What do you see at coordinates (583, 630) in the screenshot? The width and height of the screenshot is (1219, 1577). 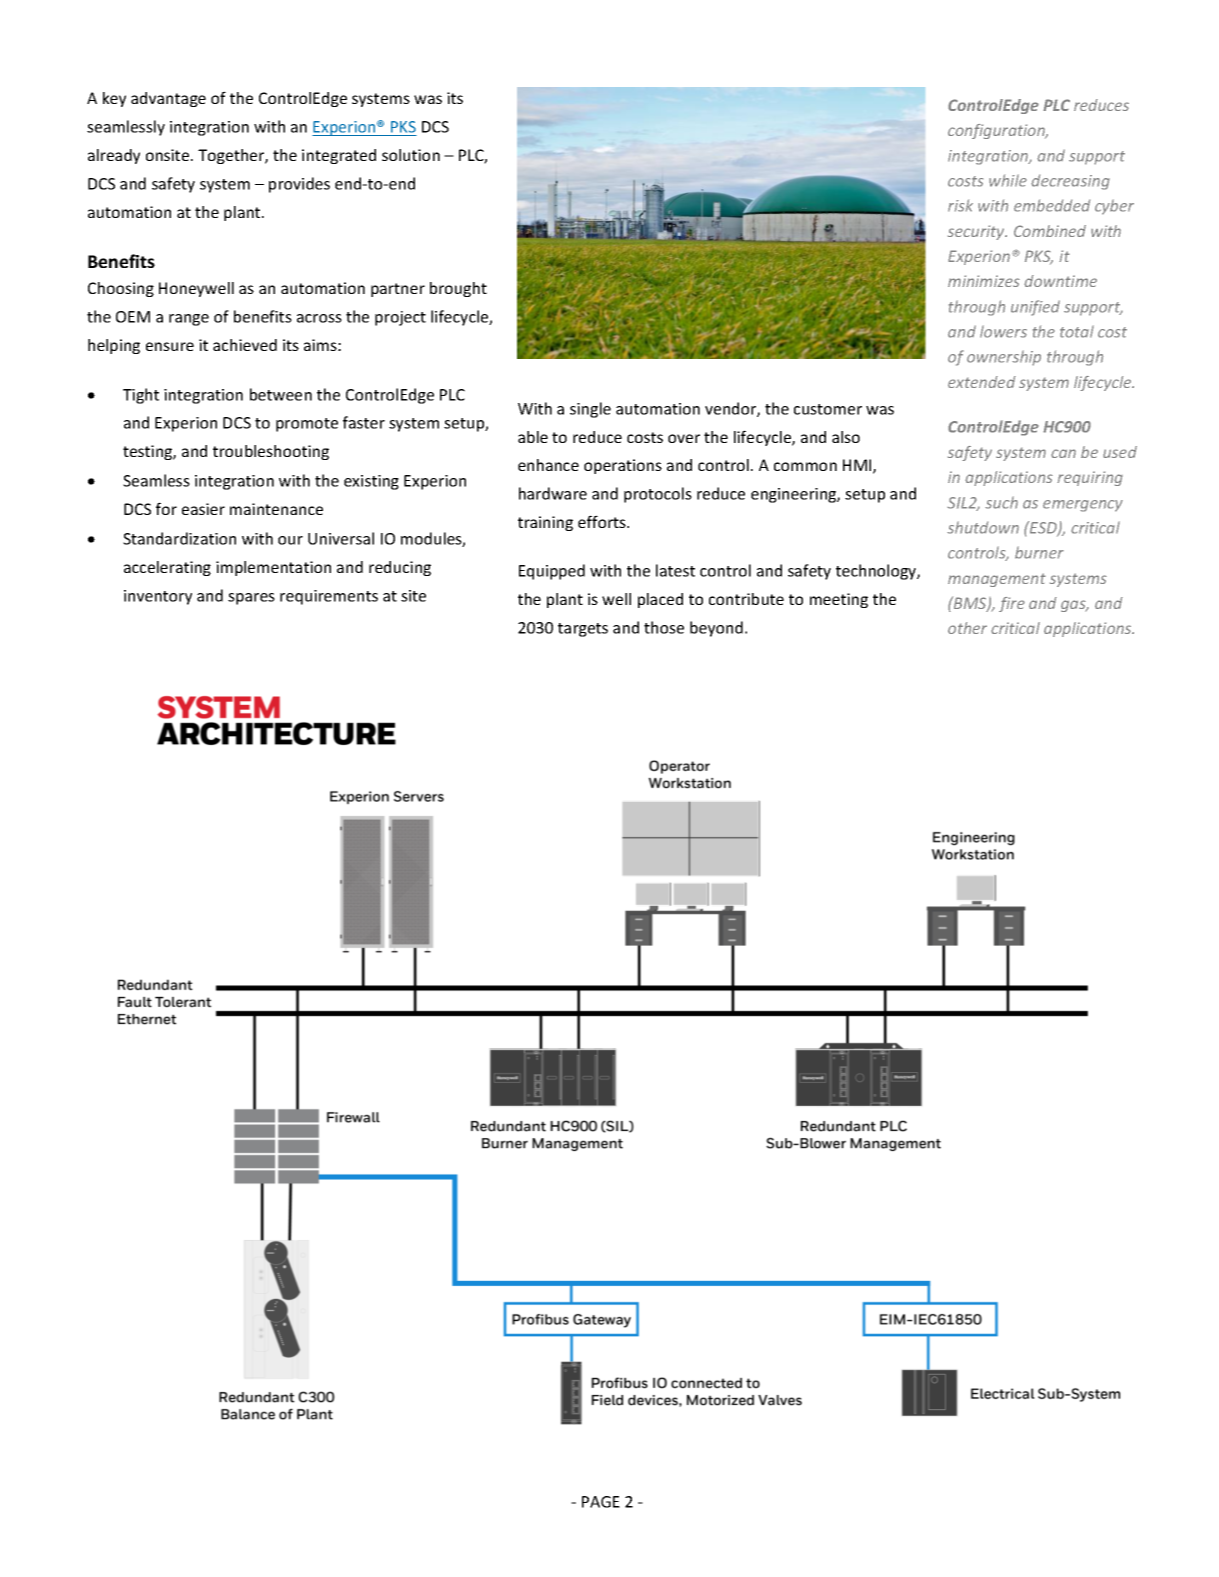 I see `targets` at bounding box center [583, 630].
